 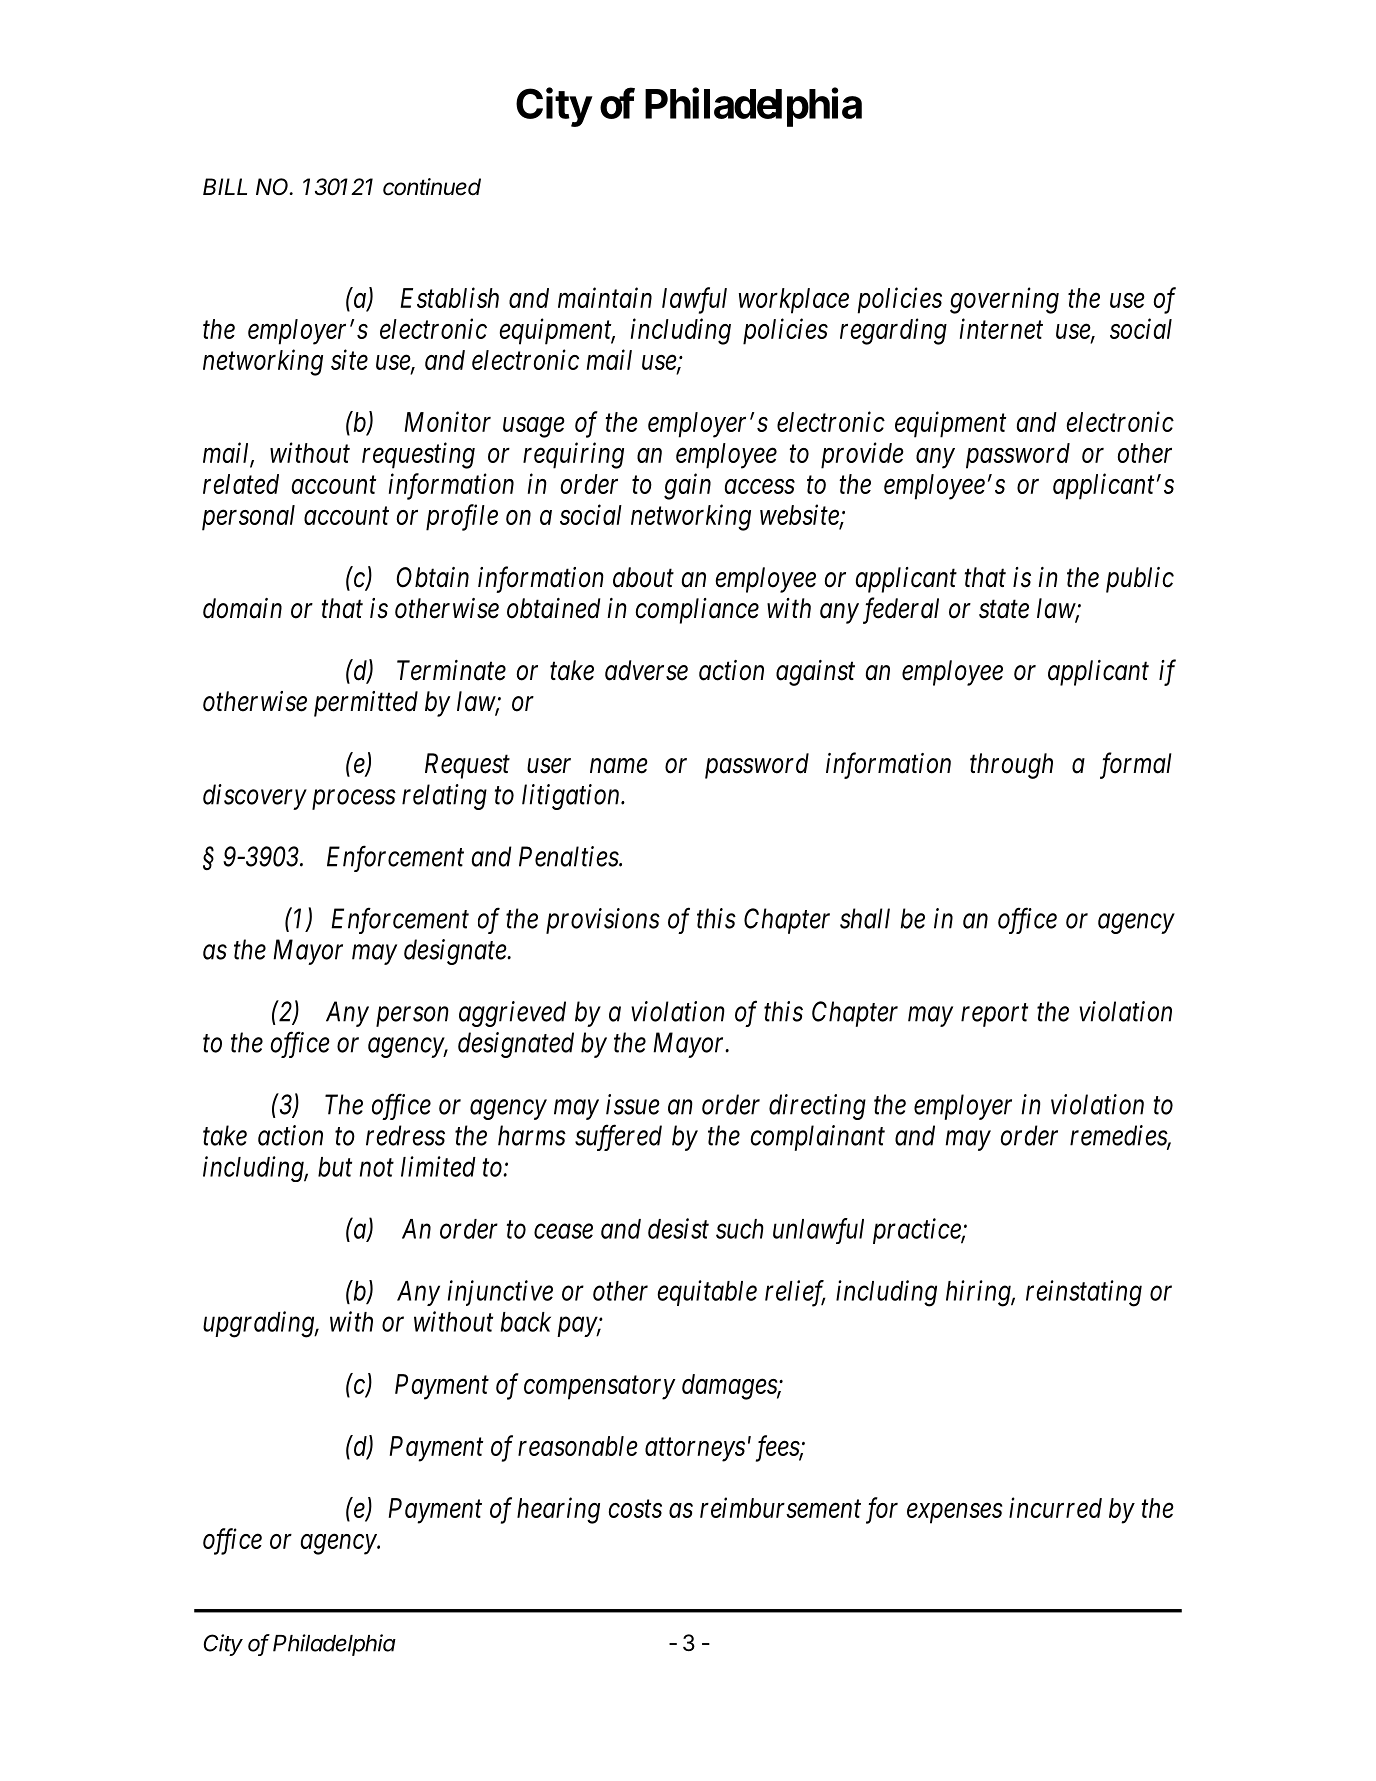 What do you see at coordinates (618, 1137) in the page?
I see `suffered` at bounding box center [618, 1137].
